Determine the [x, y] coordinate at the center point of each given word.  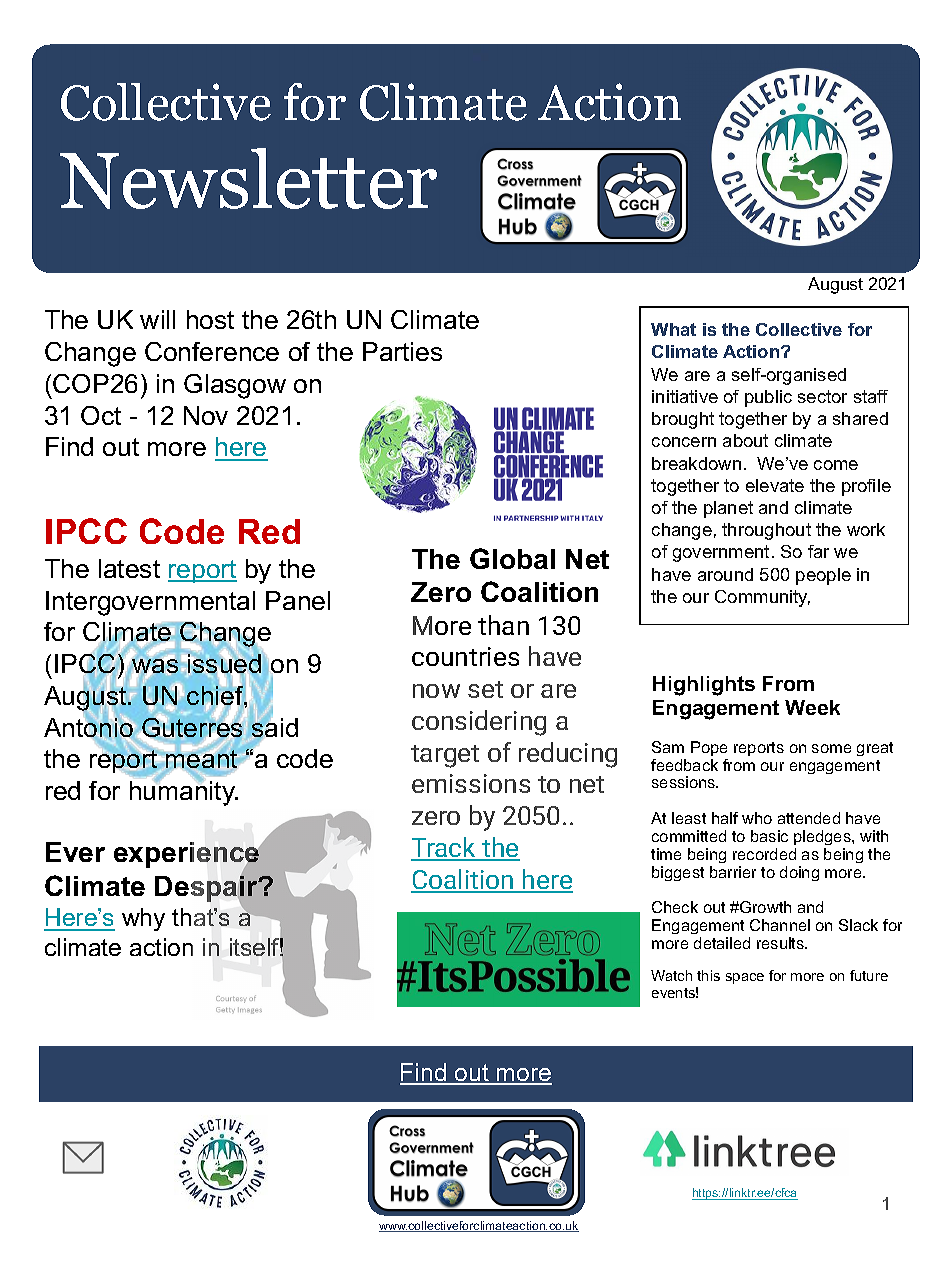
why [143, 919]
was [154, 666]
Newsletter [248, 178]
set [485, 689]
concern [684, 442]
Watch [671, 975]
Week [812, 707]
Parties [402, 351]
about [745, 440]
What [673, 329]
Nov [206, 415]
